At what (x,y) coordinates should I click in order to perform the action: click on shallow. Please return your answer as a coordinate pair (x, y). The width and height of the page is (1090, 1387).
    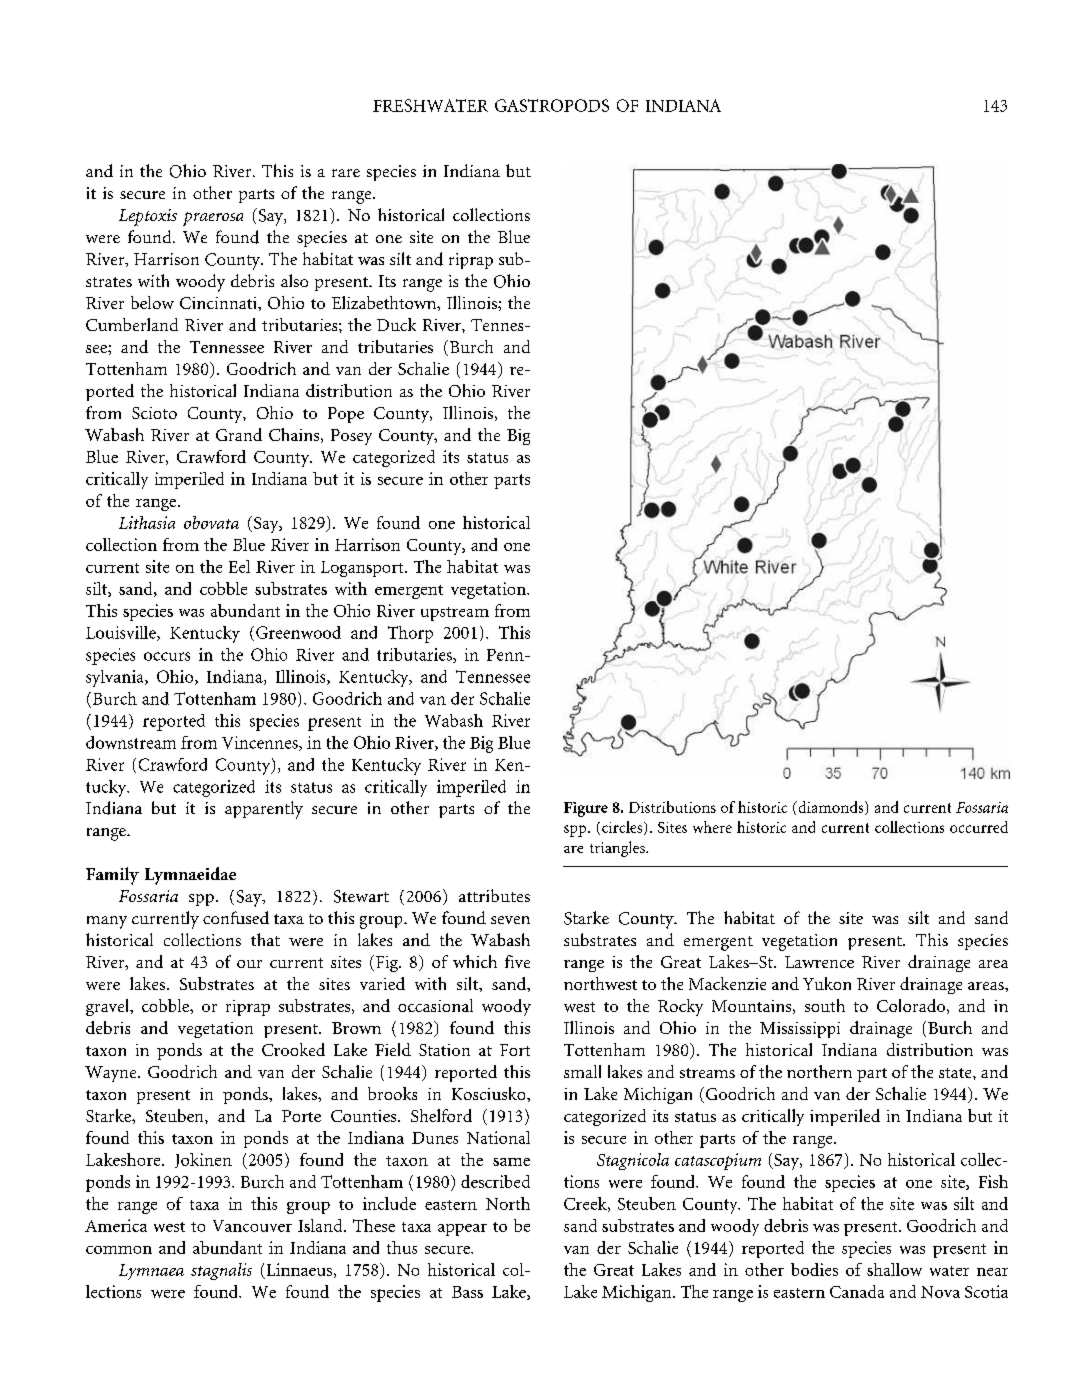
    Looking at the image, I should click on (894, 1269).
